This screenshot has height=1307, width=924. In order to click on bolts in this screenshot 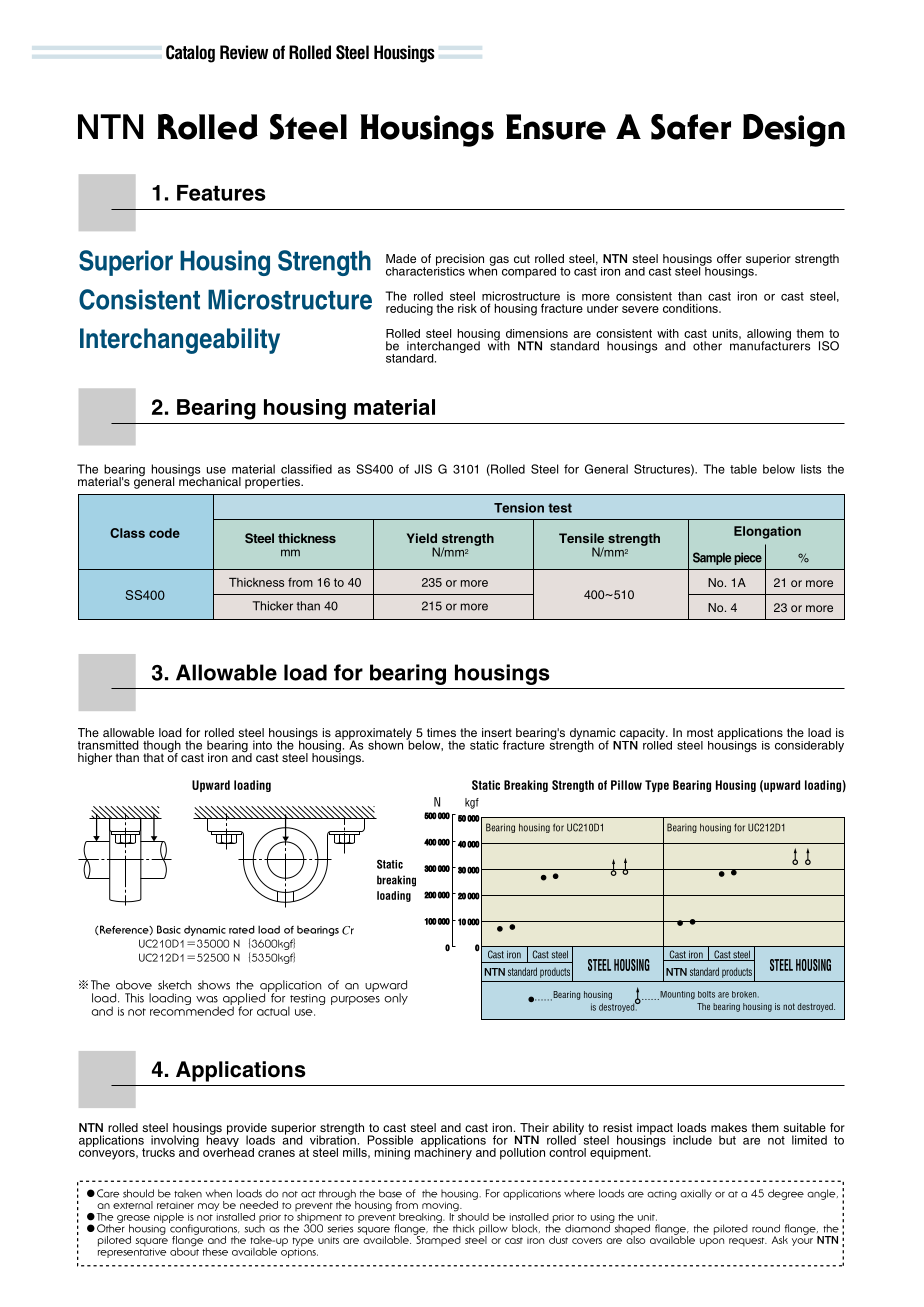, I will do `click(706, 994)`.
